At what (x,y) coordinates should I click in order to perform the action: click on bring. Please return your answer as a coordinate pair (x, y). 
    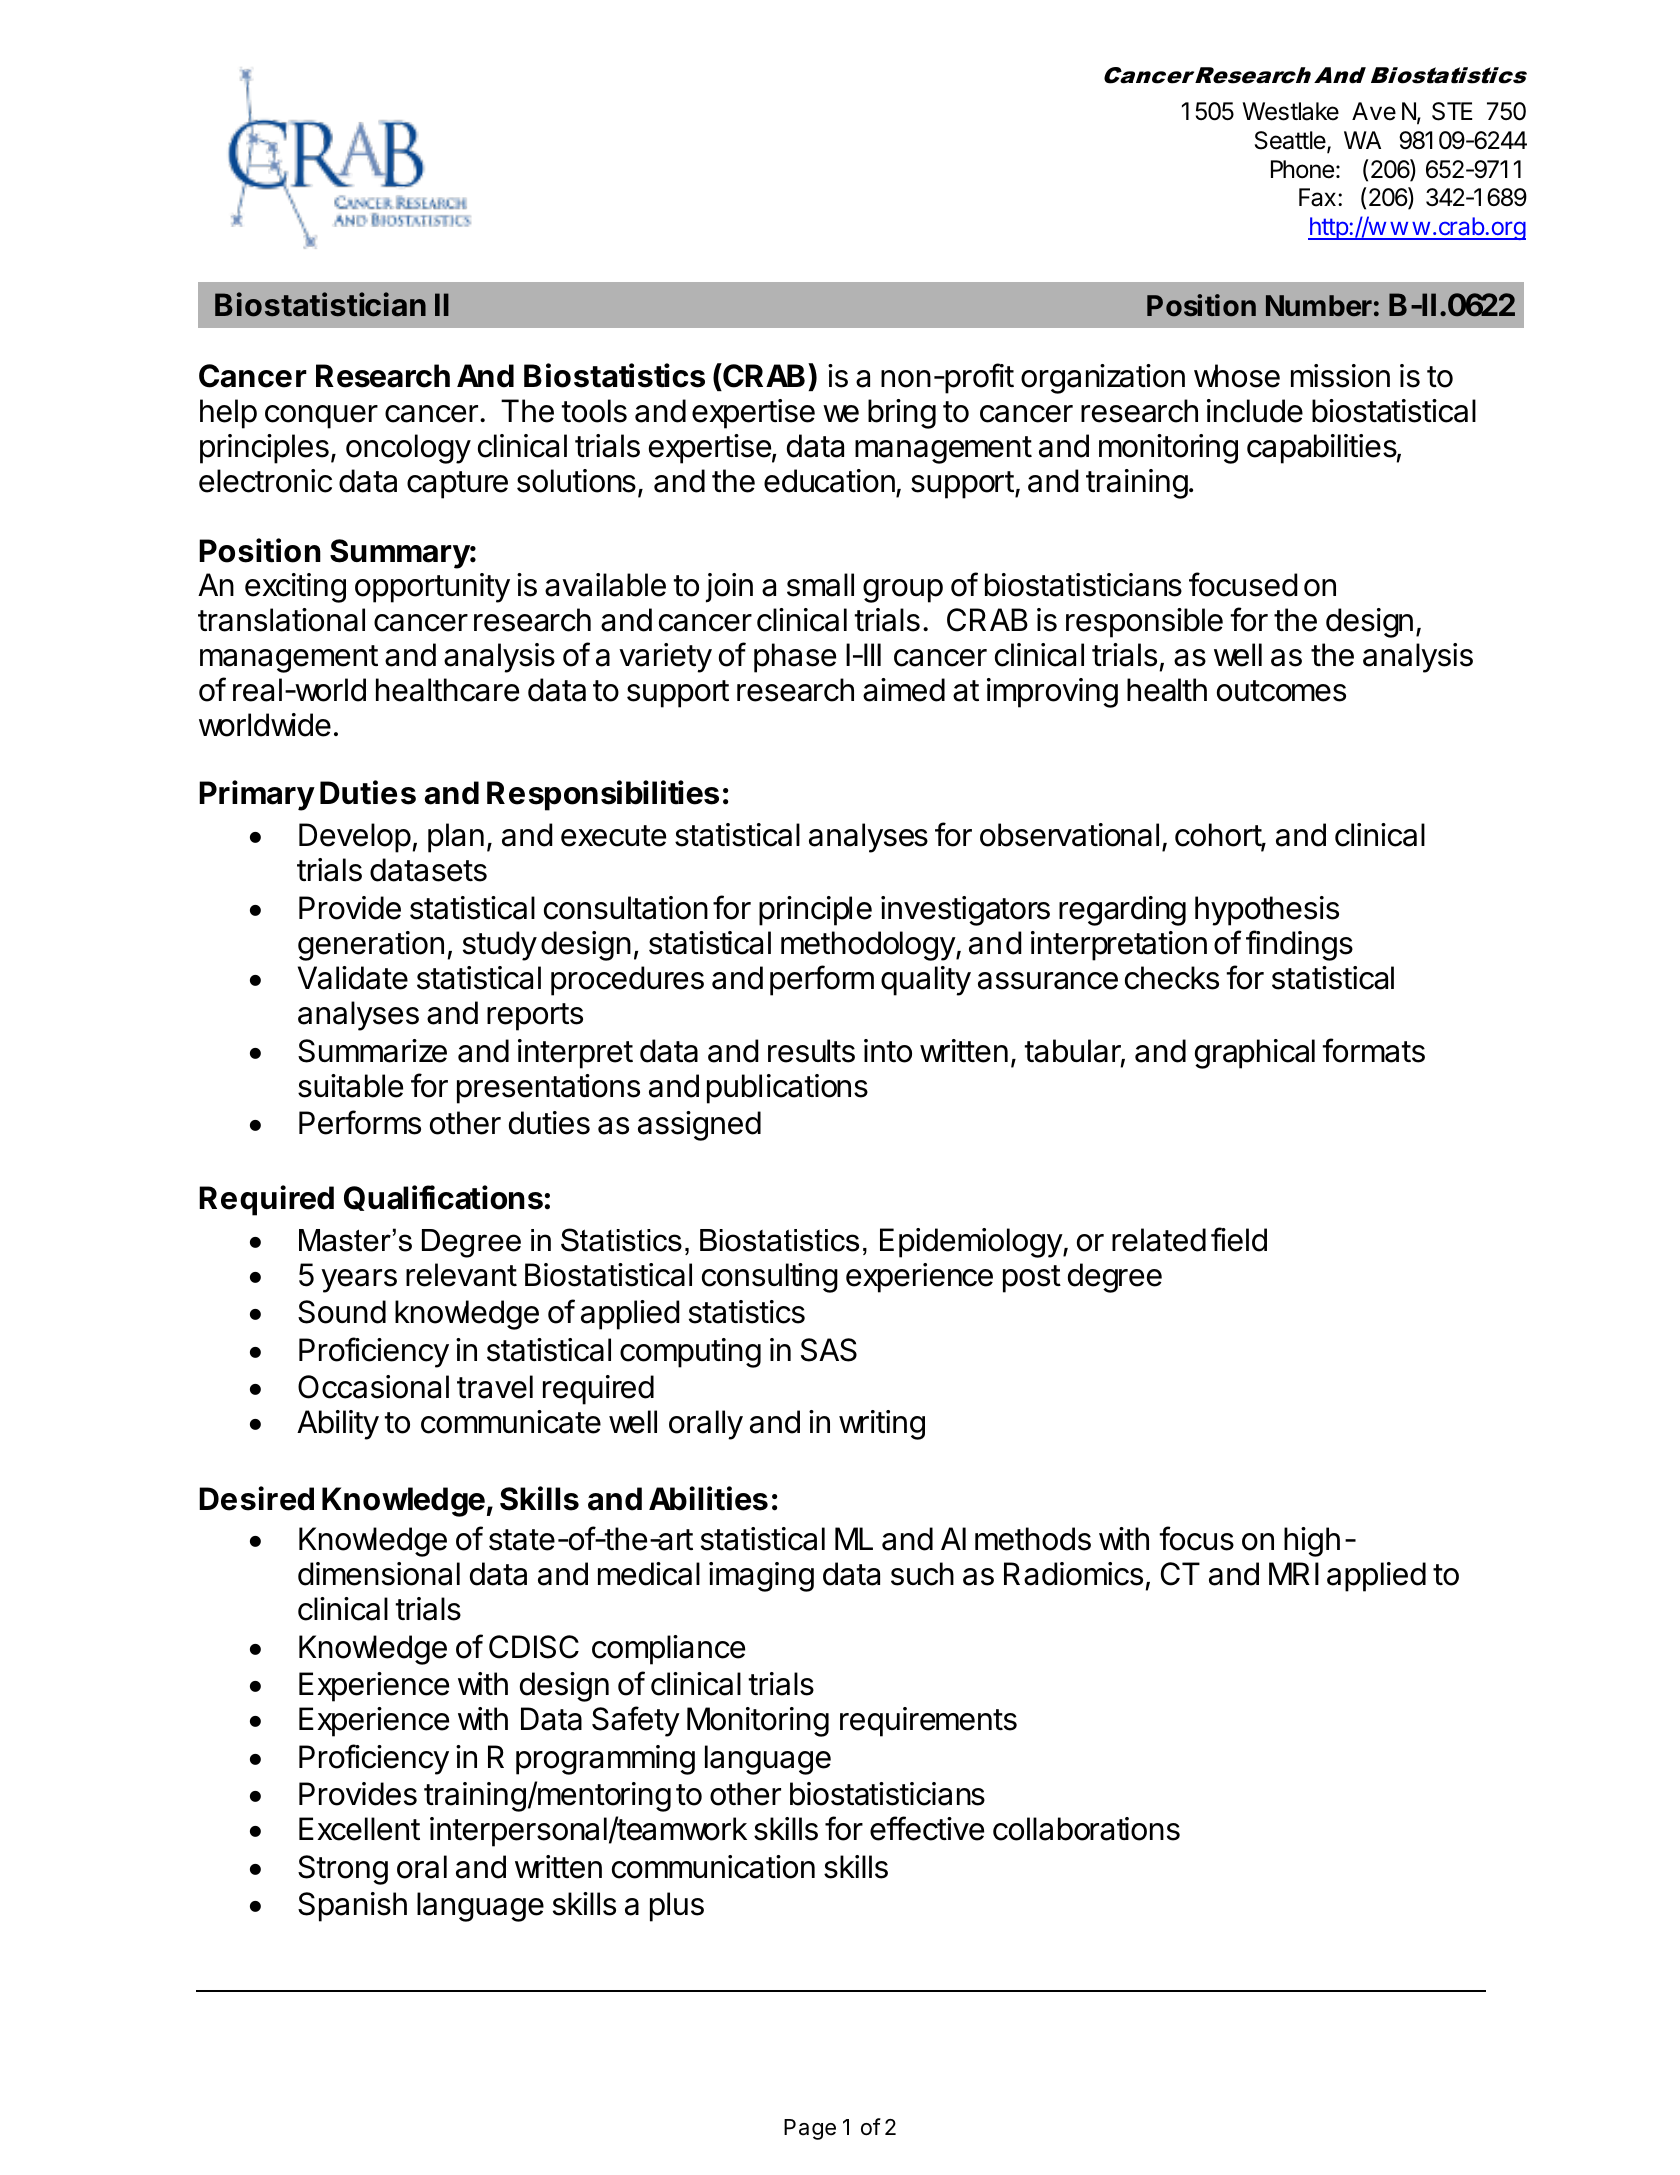
    Looking at the image, I should click on (902, 414).
